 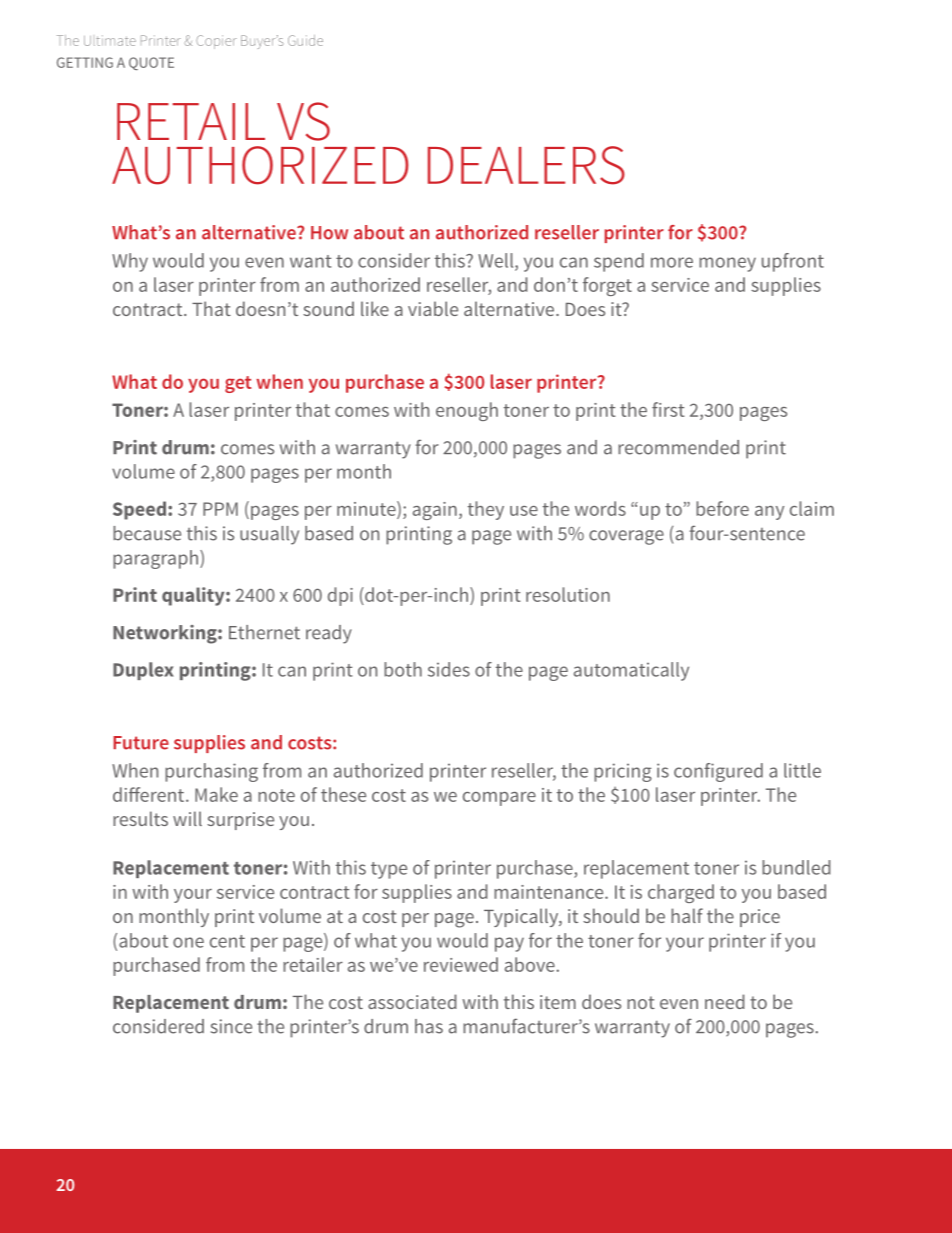 What do you see at coordinates (668, 409) in the image?
I see `first` at bounding box center [668, 409].
